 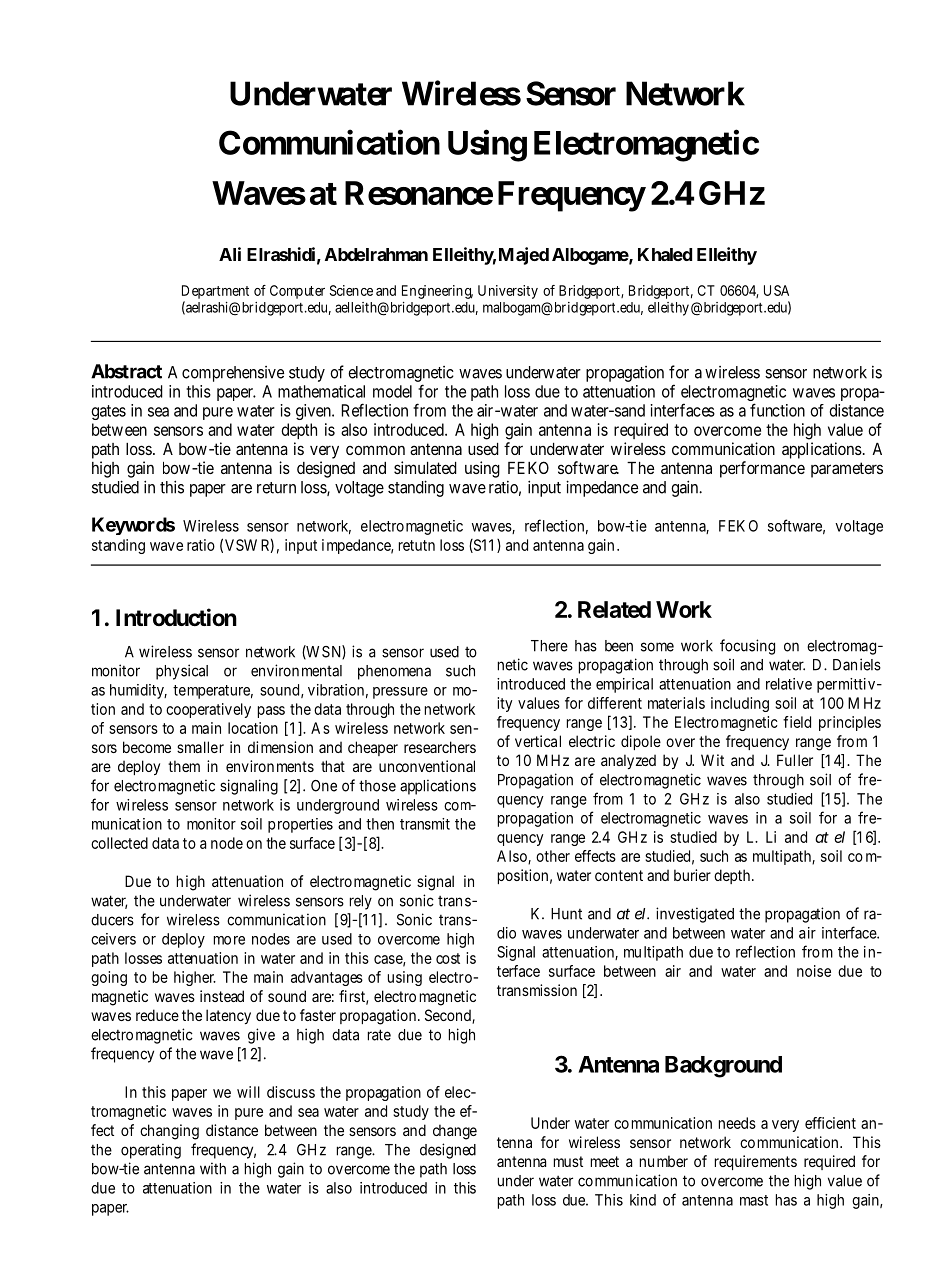 What do you see at coordinates (657, 647) in the document?
I see `some` at bounding box center [657, 647].
